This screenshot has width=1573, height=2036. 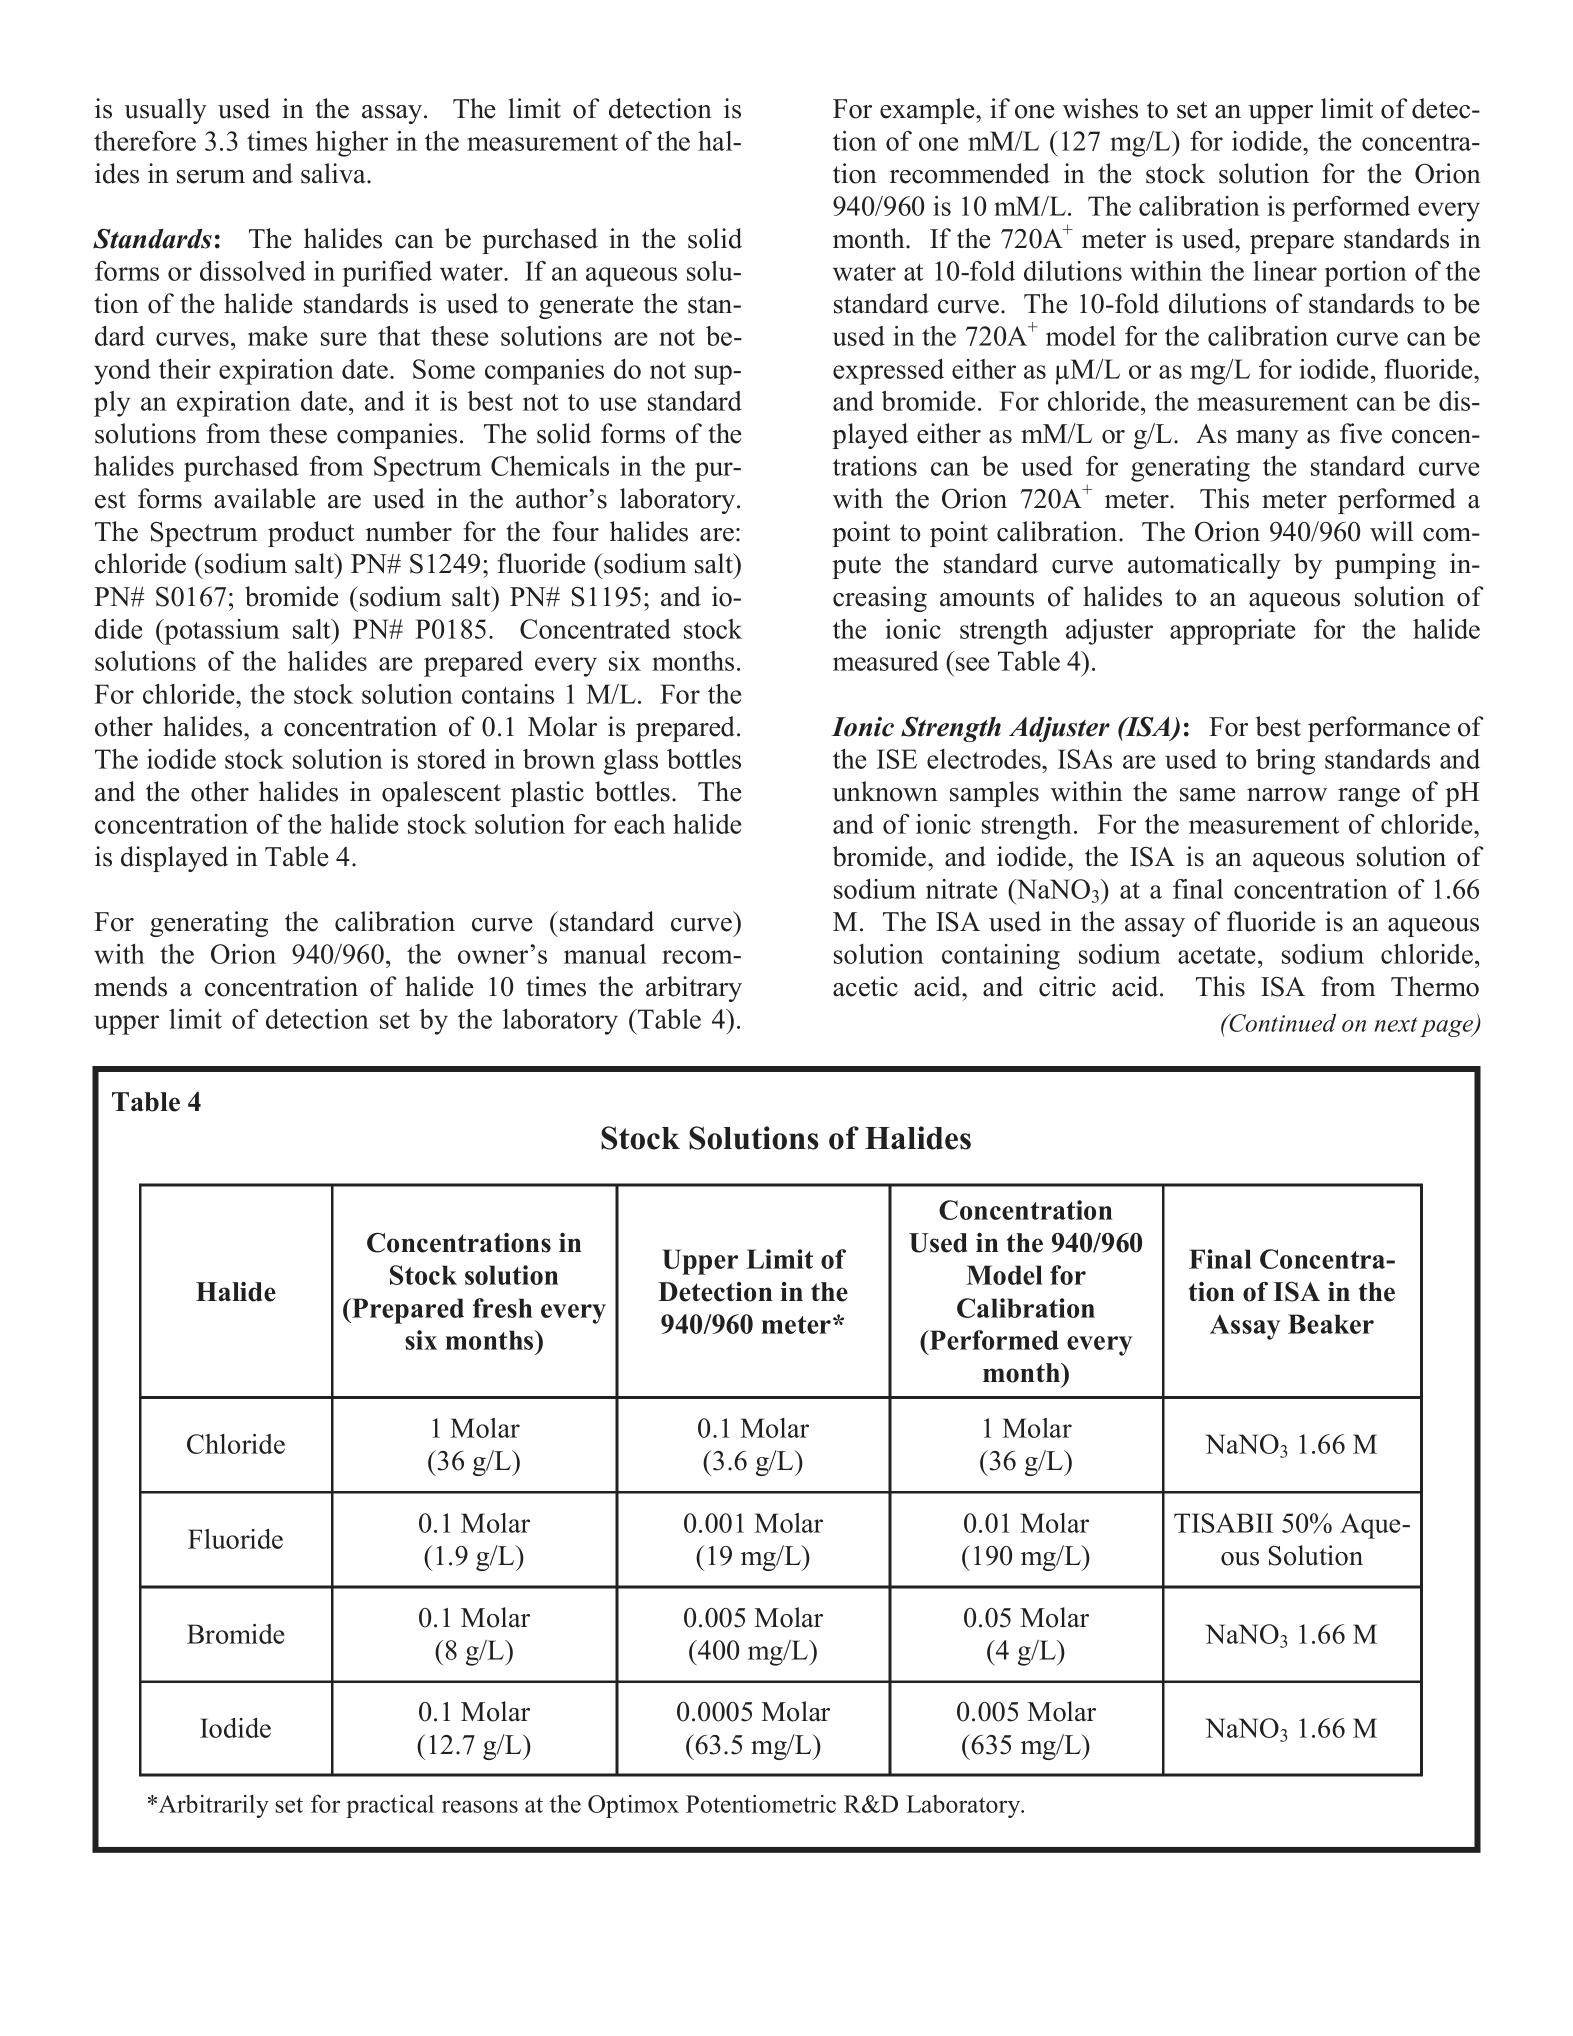 I want to click on example, so click(x=928, y=111).
